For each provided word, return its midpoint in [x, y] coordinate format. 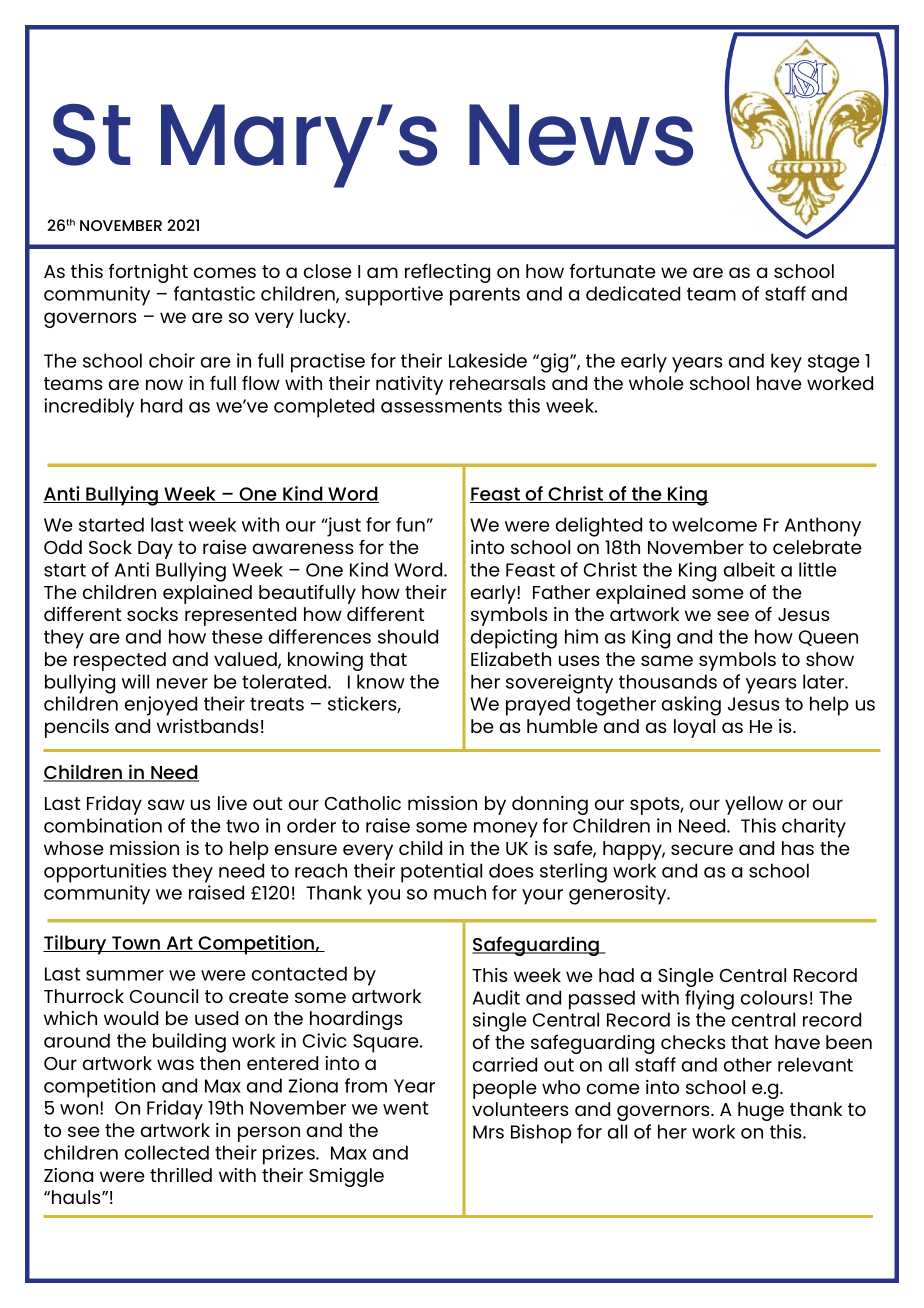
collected [167, 1152]
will [135, 681]
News [581, 135]
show [830, 659]
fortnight [148, 273]
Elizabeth [511, 659]
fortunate [613, 270]
